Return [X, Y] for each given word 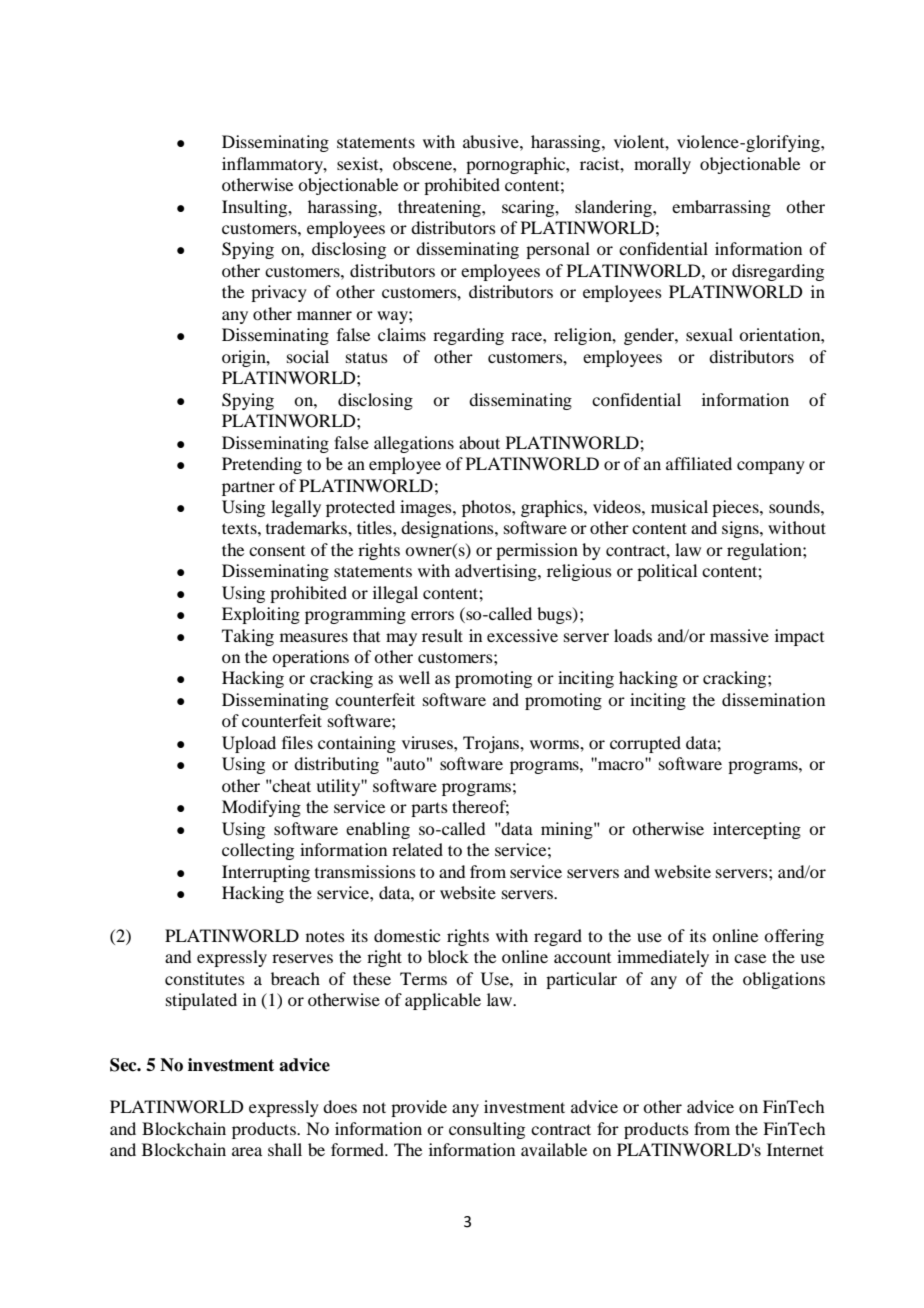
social [308, 356]
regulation [765, 551]
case [750, 958]
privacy [279, 293]
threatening [440, 208]
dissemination [773, 699]
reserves [302, 958]
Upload [249, 744]
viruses [428, 742]
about [479, 442]
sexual [709, 334]
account [582, 958]
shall [285, 1149]
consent [277, 551]
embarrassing [721, 208]
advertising [497, 572]
